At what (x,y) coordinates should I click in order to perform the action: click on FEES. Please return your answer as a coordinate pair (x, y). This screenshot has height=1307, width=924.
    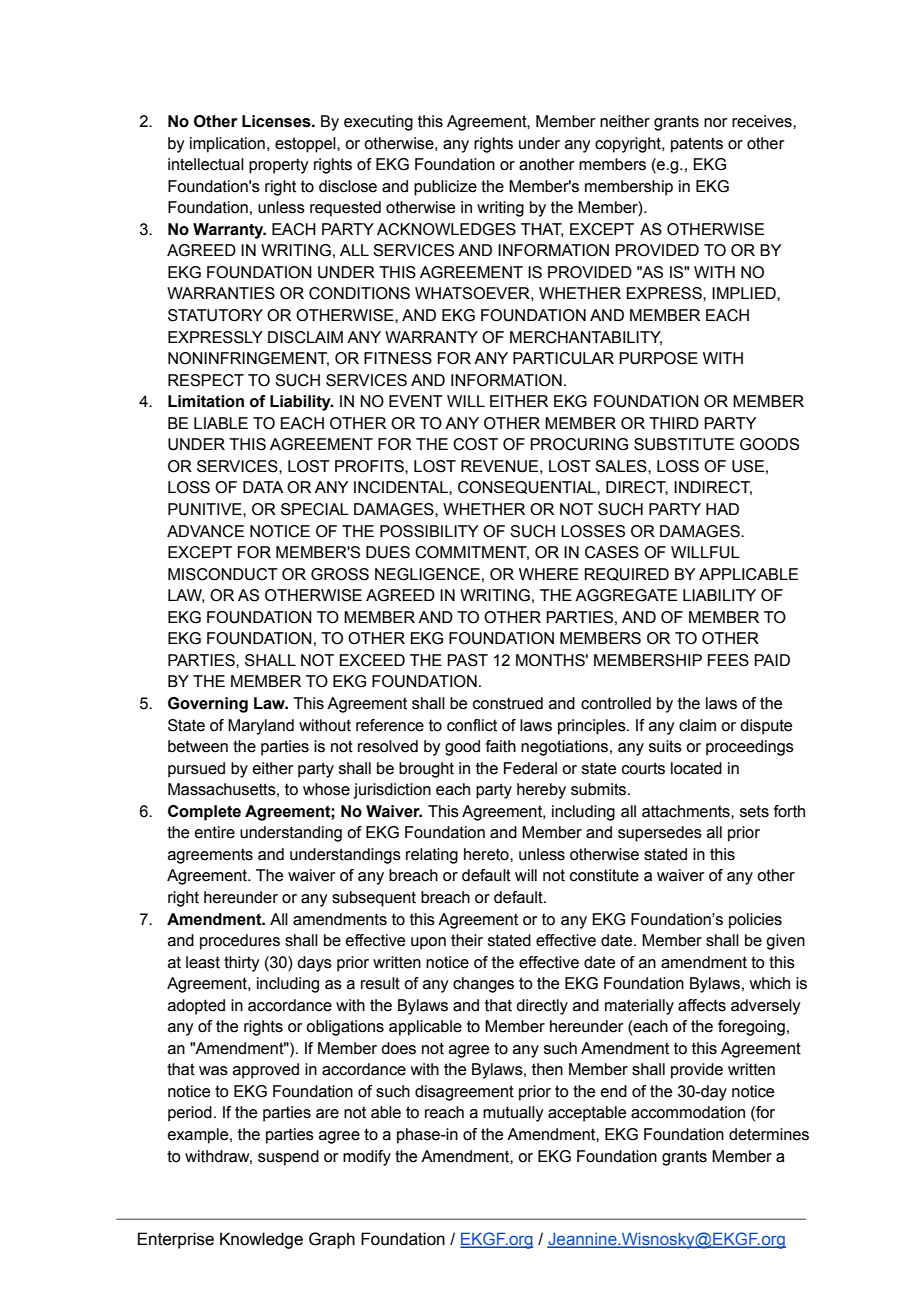
    Looking at the image, I should click on (728, 660).
